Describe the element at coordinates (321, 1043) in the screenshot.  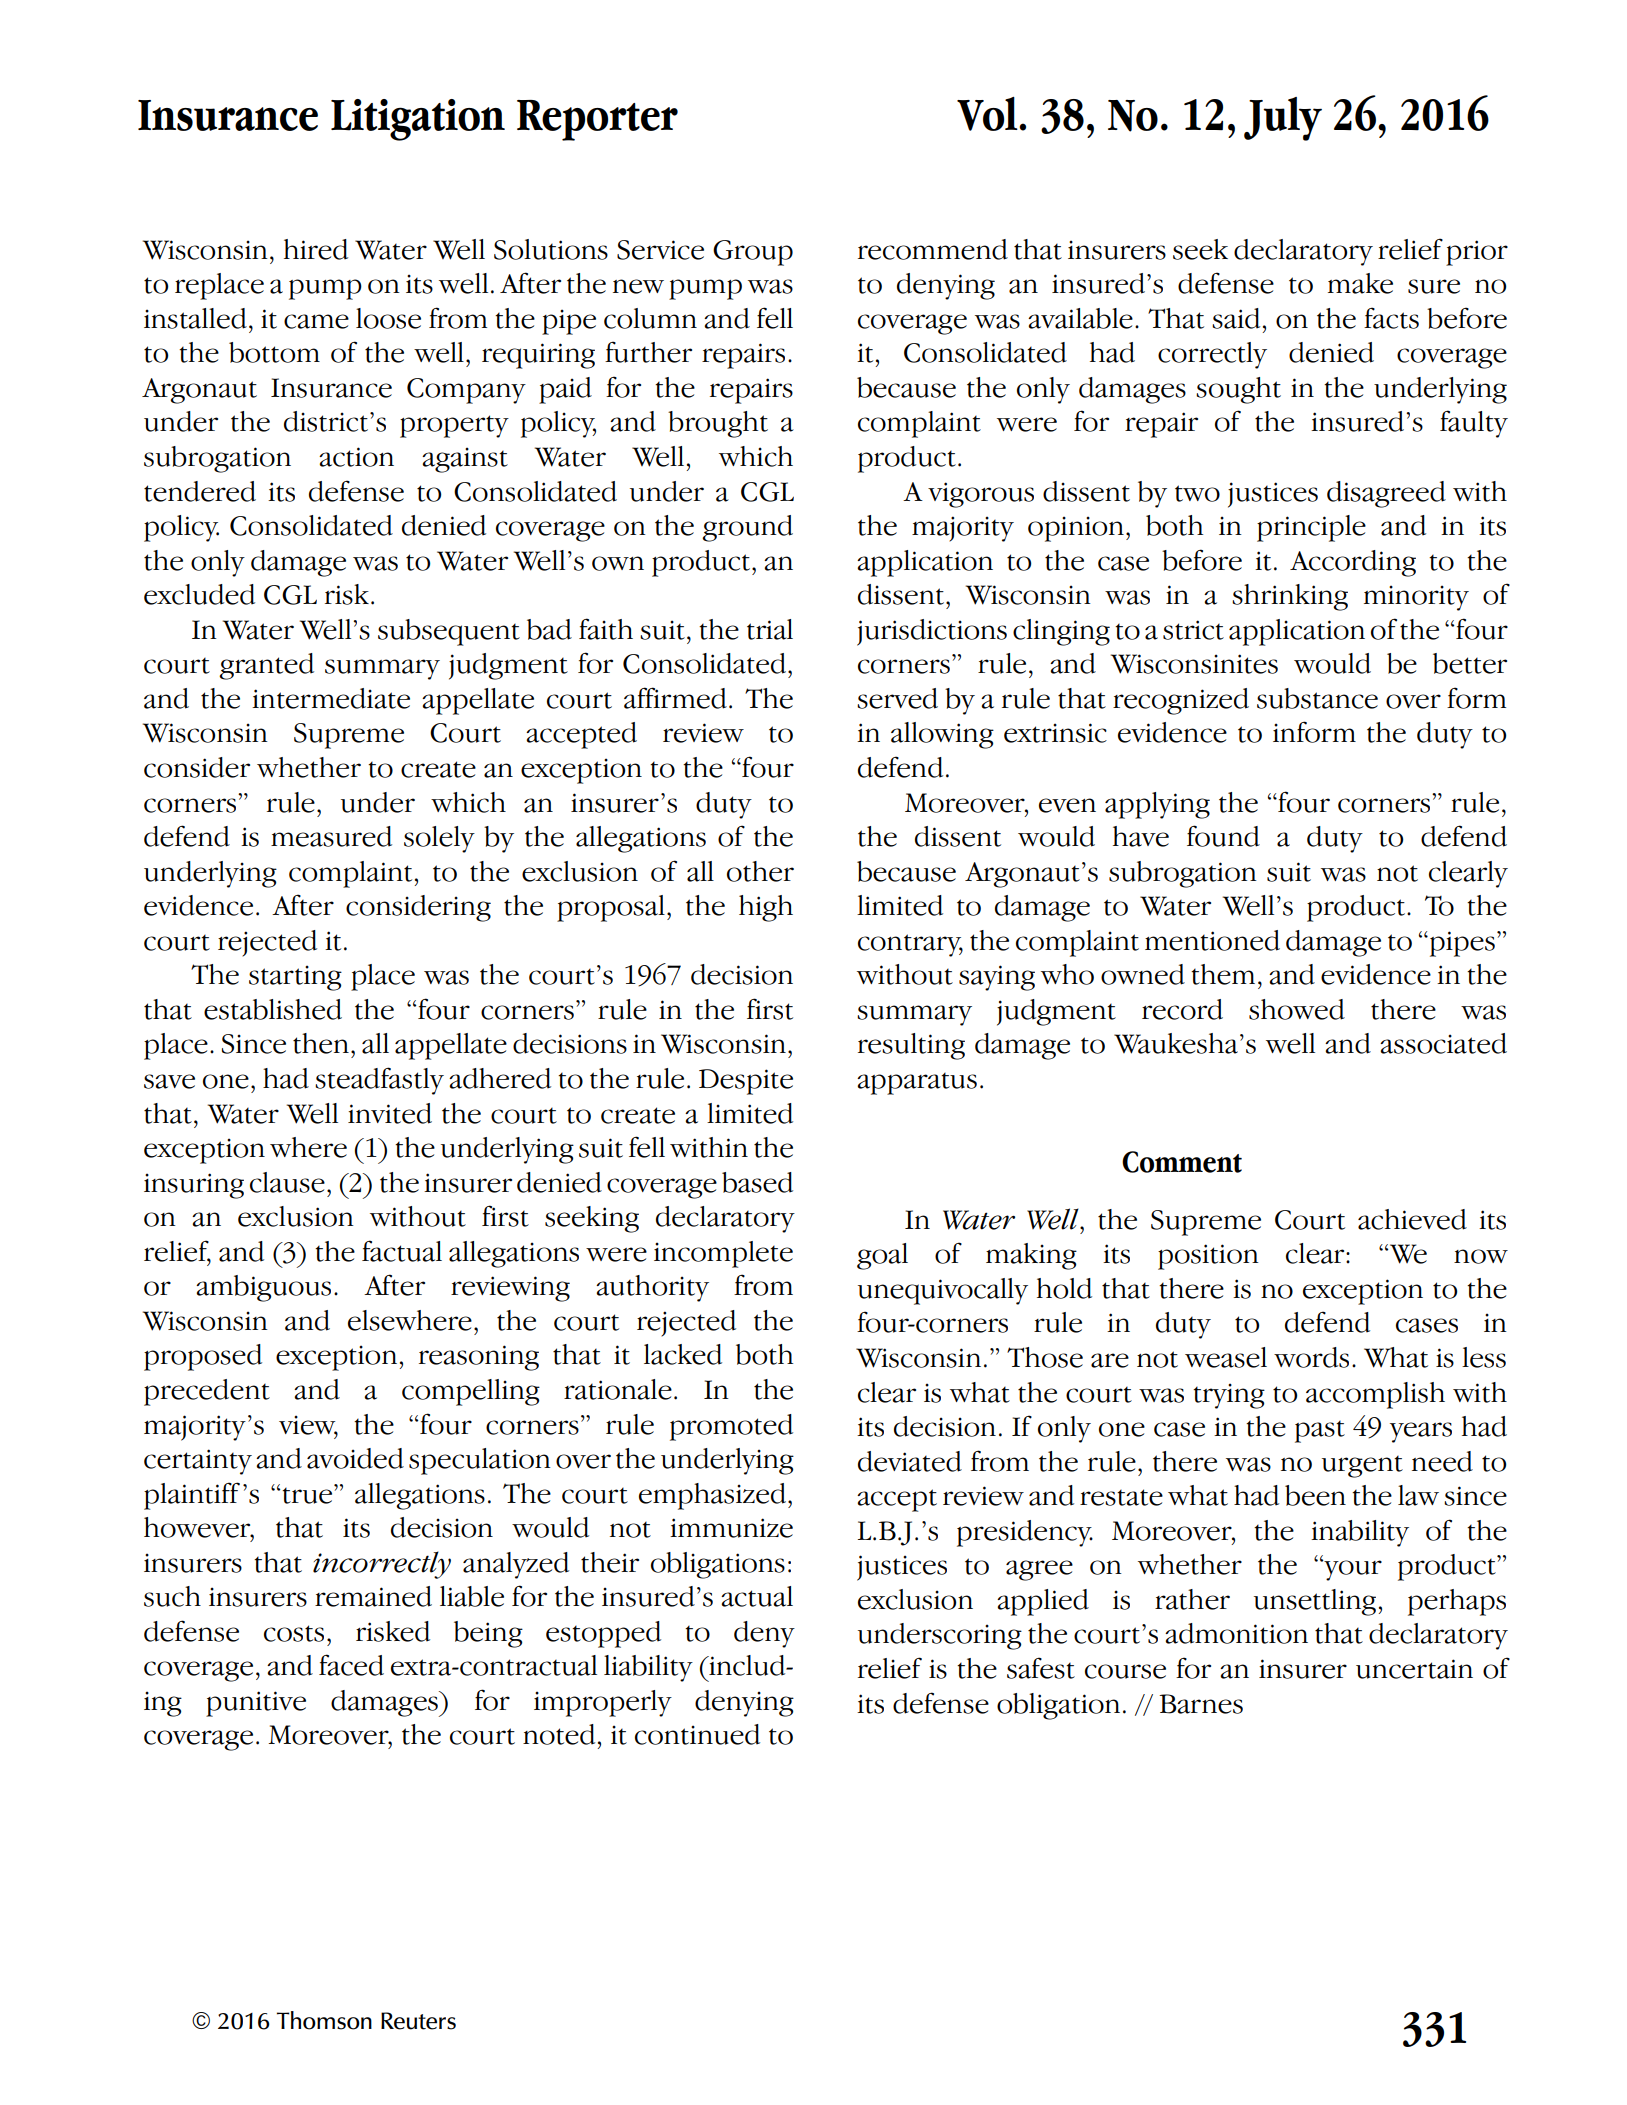
I see `then` at that location.
